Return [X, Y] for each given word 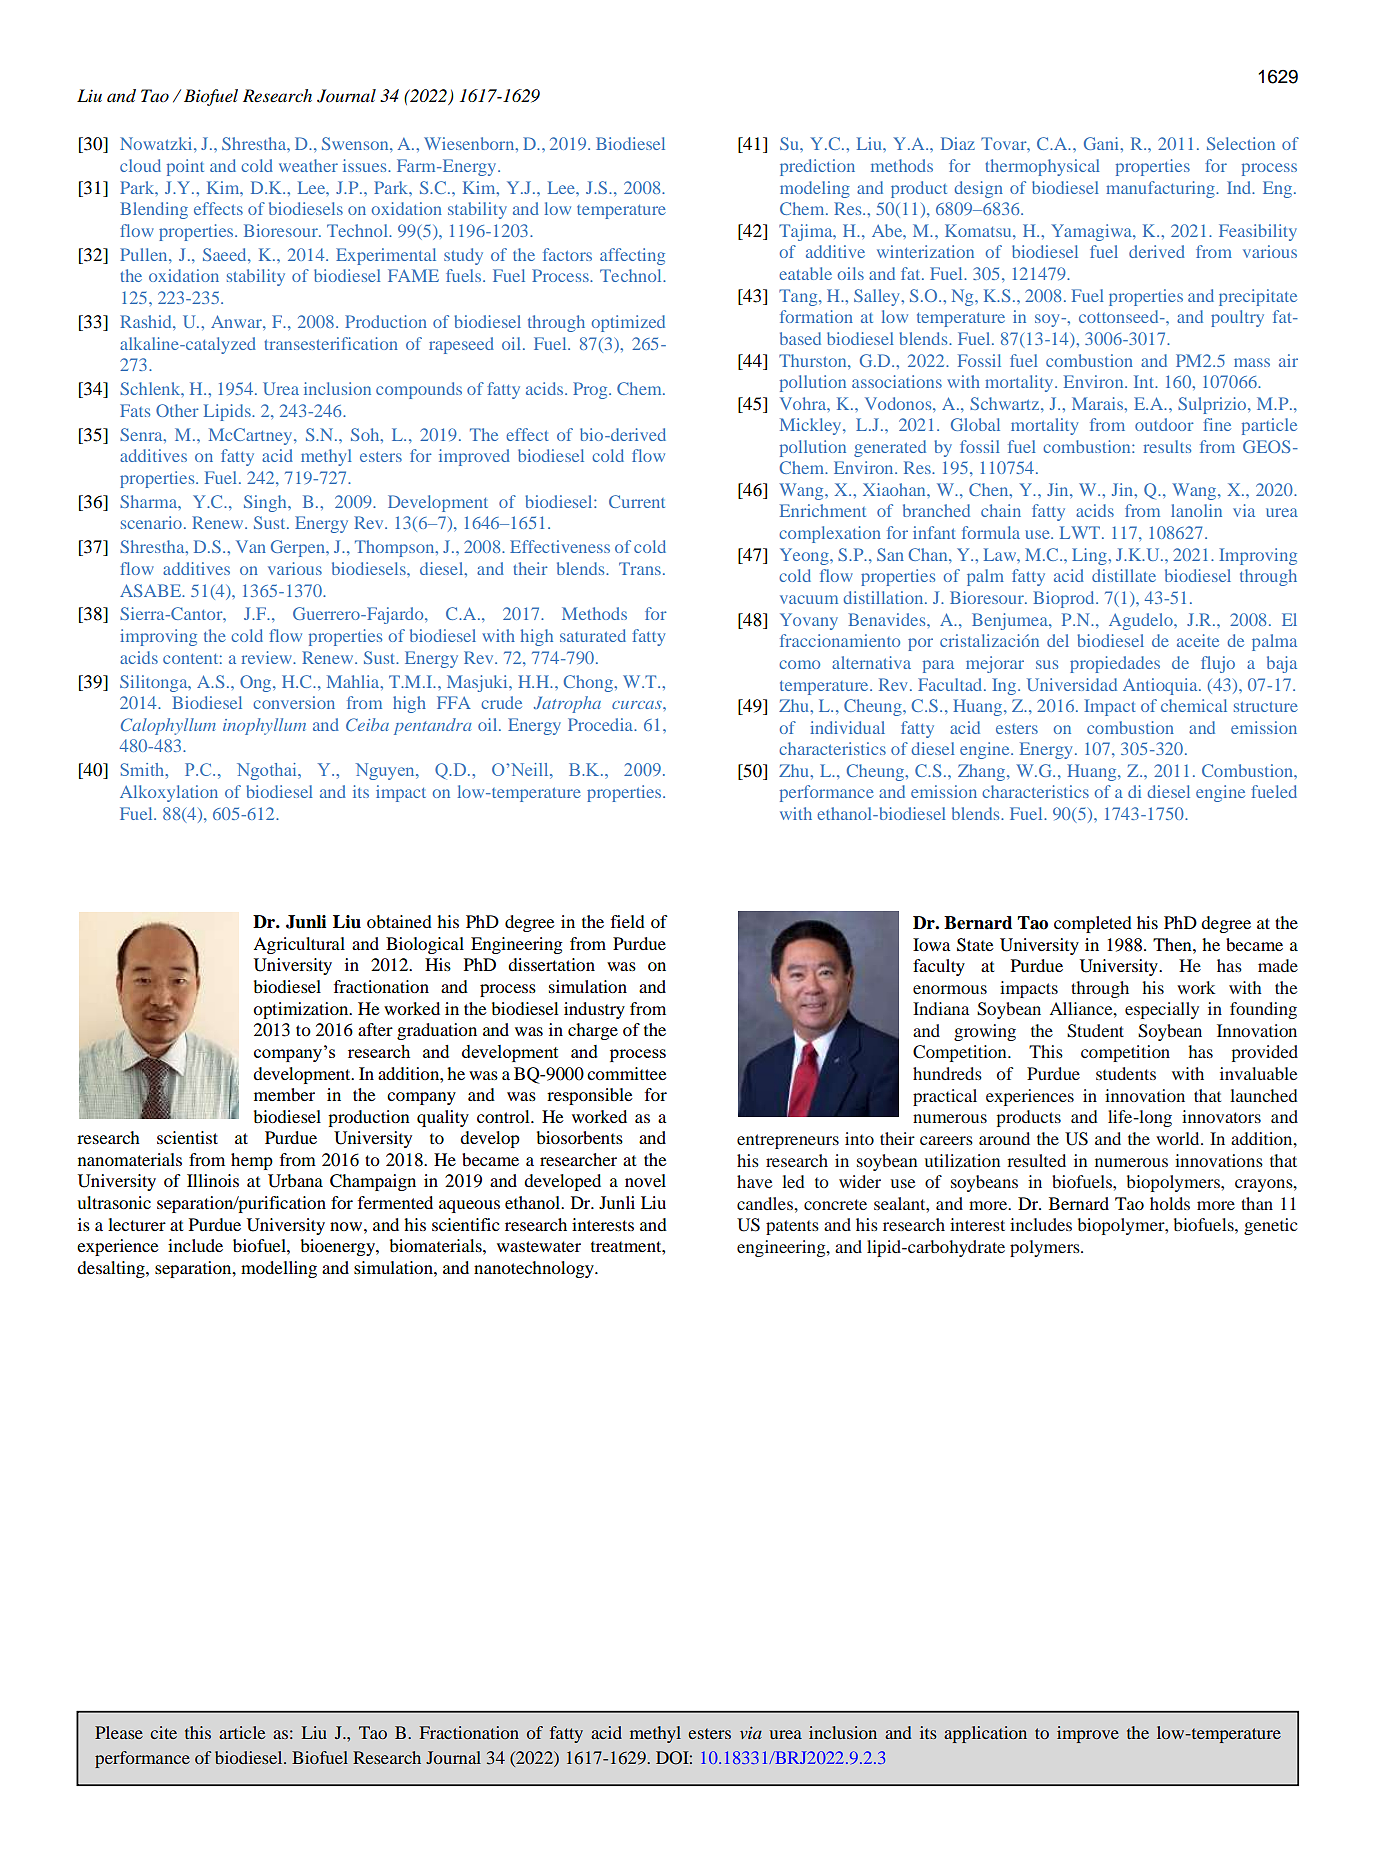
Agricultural [299, 945]
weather [308, 165]
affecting [632, 256]
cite [163, 1732]
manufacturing [1161, 189]
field [628, 921]
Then [1173, 944]
